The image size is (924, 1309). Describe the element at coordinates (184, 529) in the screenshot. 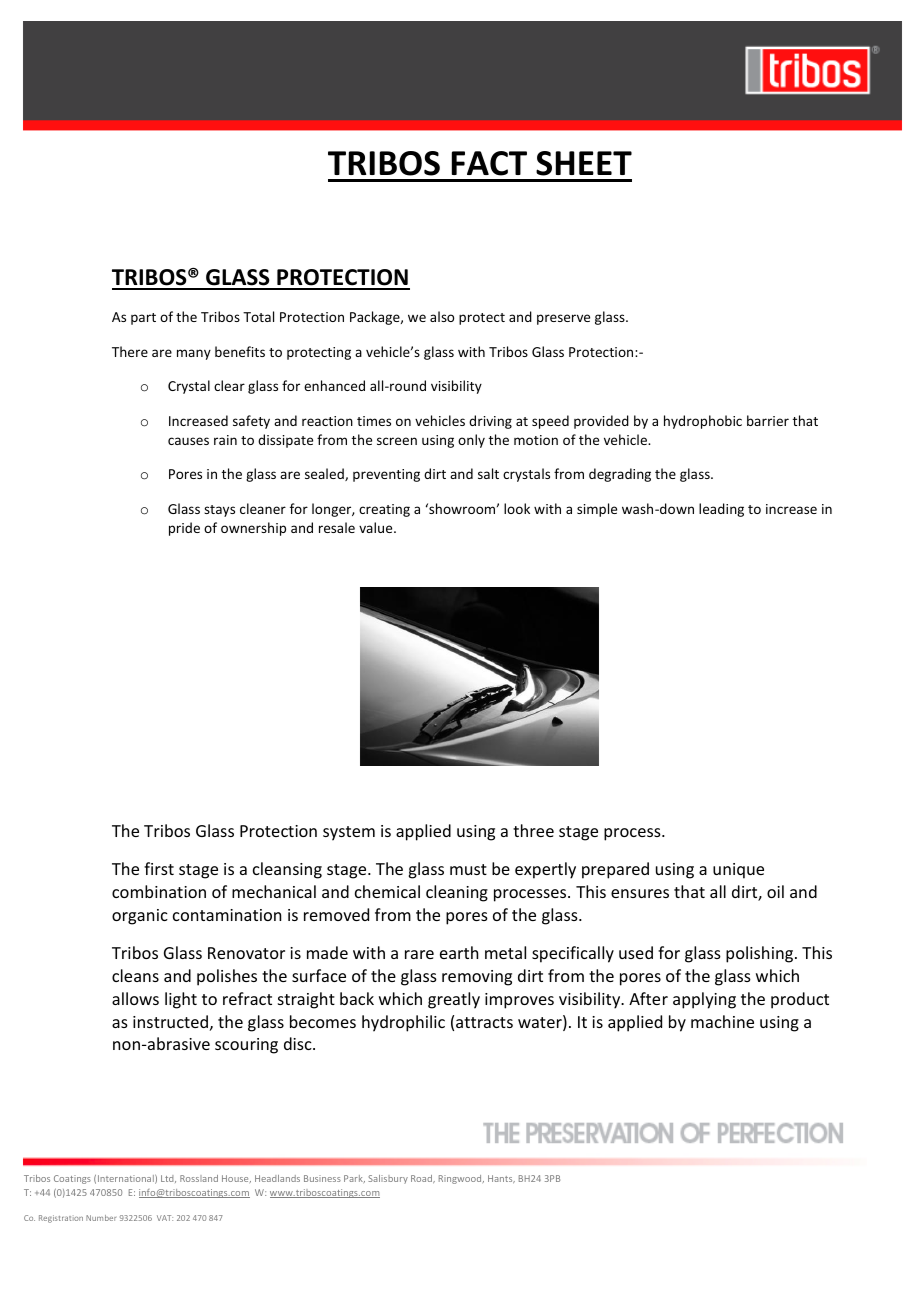

I see `pride` at that location.
